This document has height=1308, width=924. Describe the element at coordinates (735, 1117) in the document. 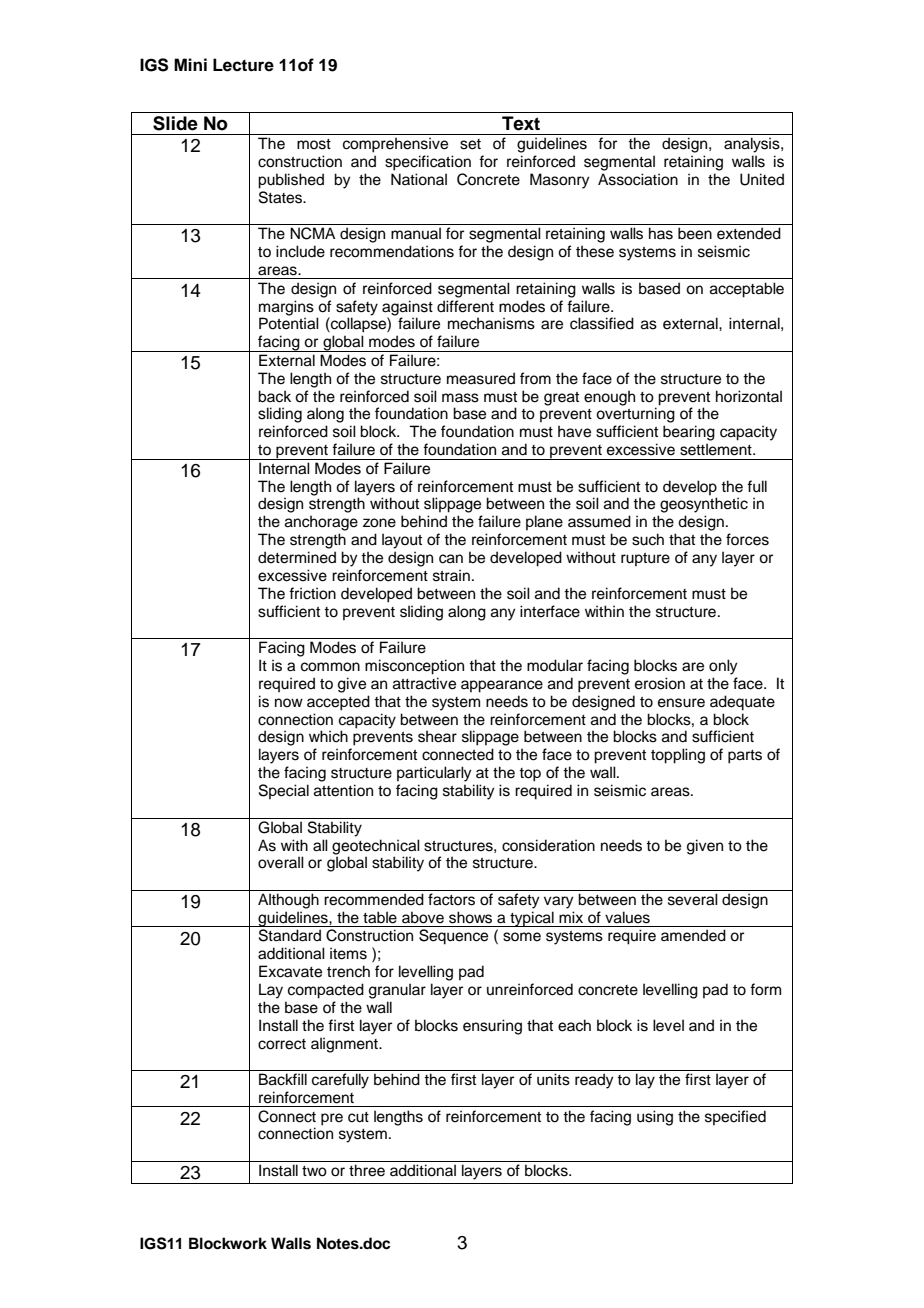

I see `specified` at that location.
